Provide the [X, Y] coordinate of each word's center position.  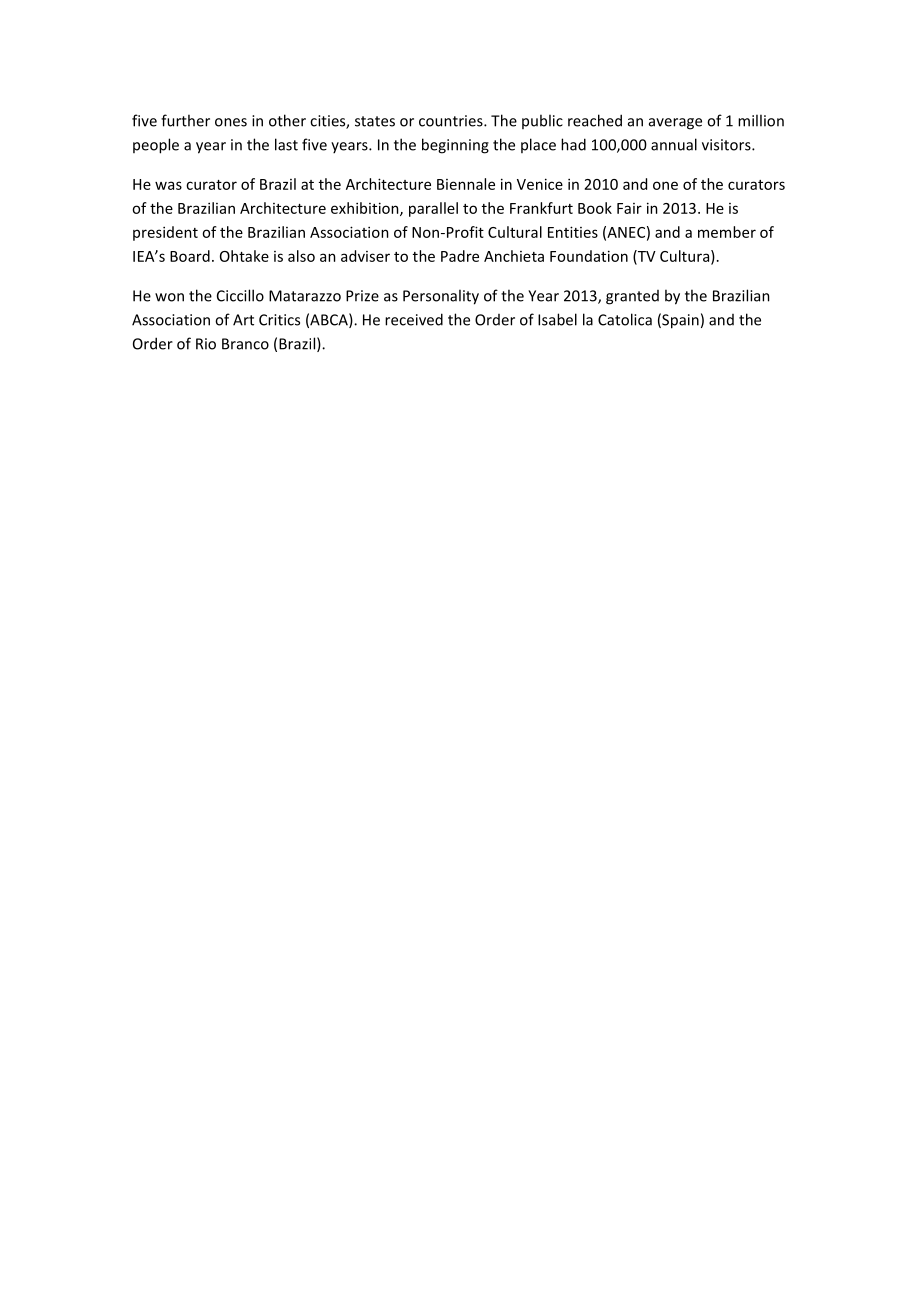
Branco [245, 344]
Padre [460, 256]
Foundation [589, 256]
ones [231, 122]
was [168, 185]
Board [190, 256]
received [414, 319]
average [675, 124]
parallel [433, 209]
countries [452, 121]
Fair [629, 208]
